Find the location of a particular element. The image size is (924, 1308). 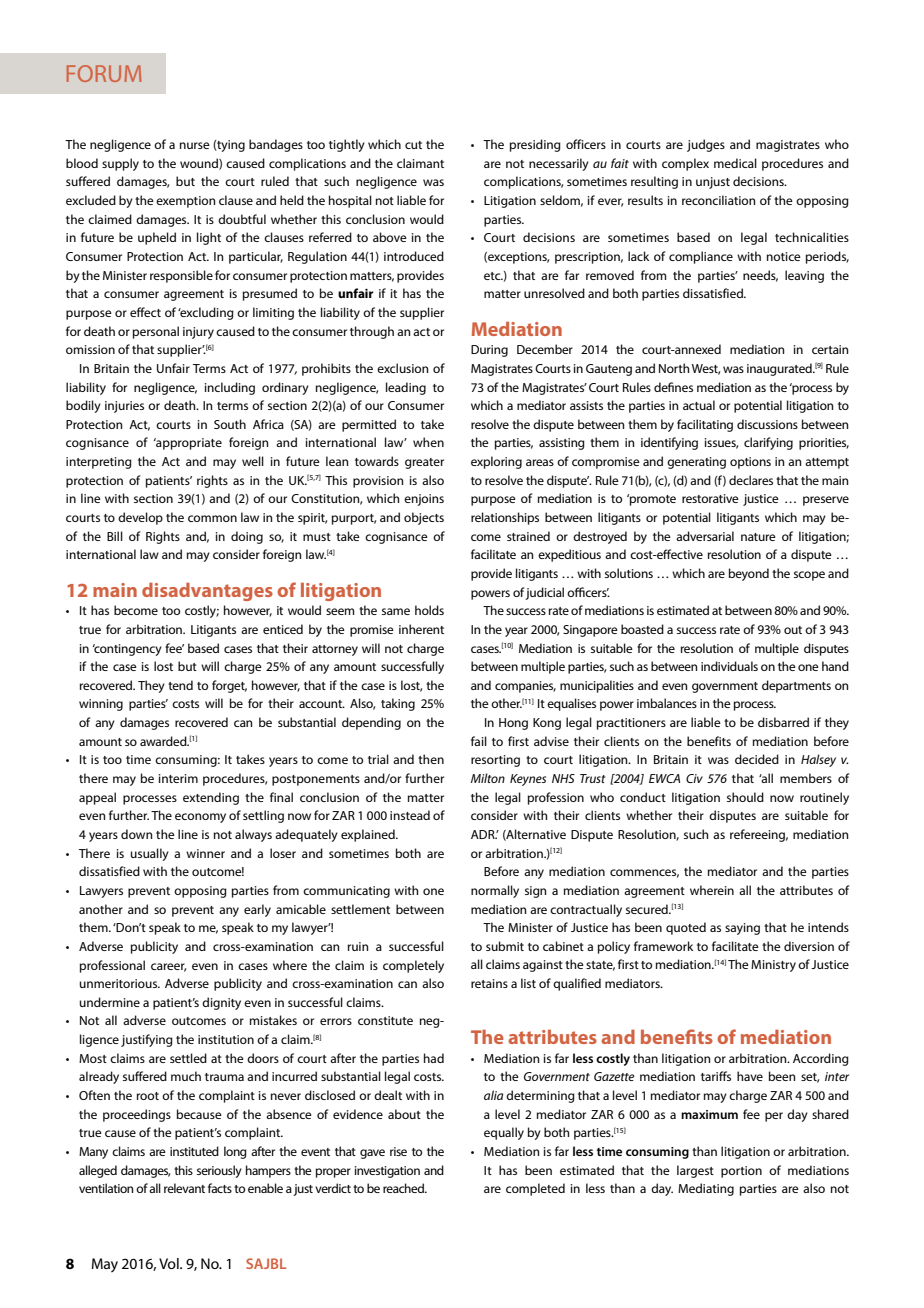

individuals is located at coordinates (729, 666).
